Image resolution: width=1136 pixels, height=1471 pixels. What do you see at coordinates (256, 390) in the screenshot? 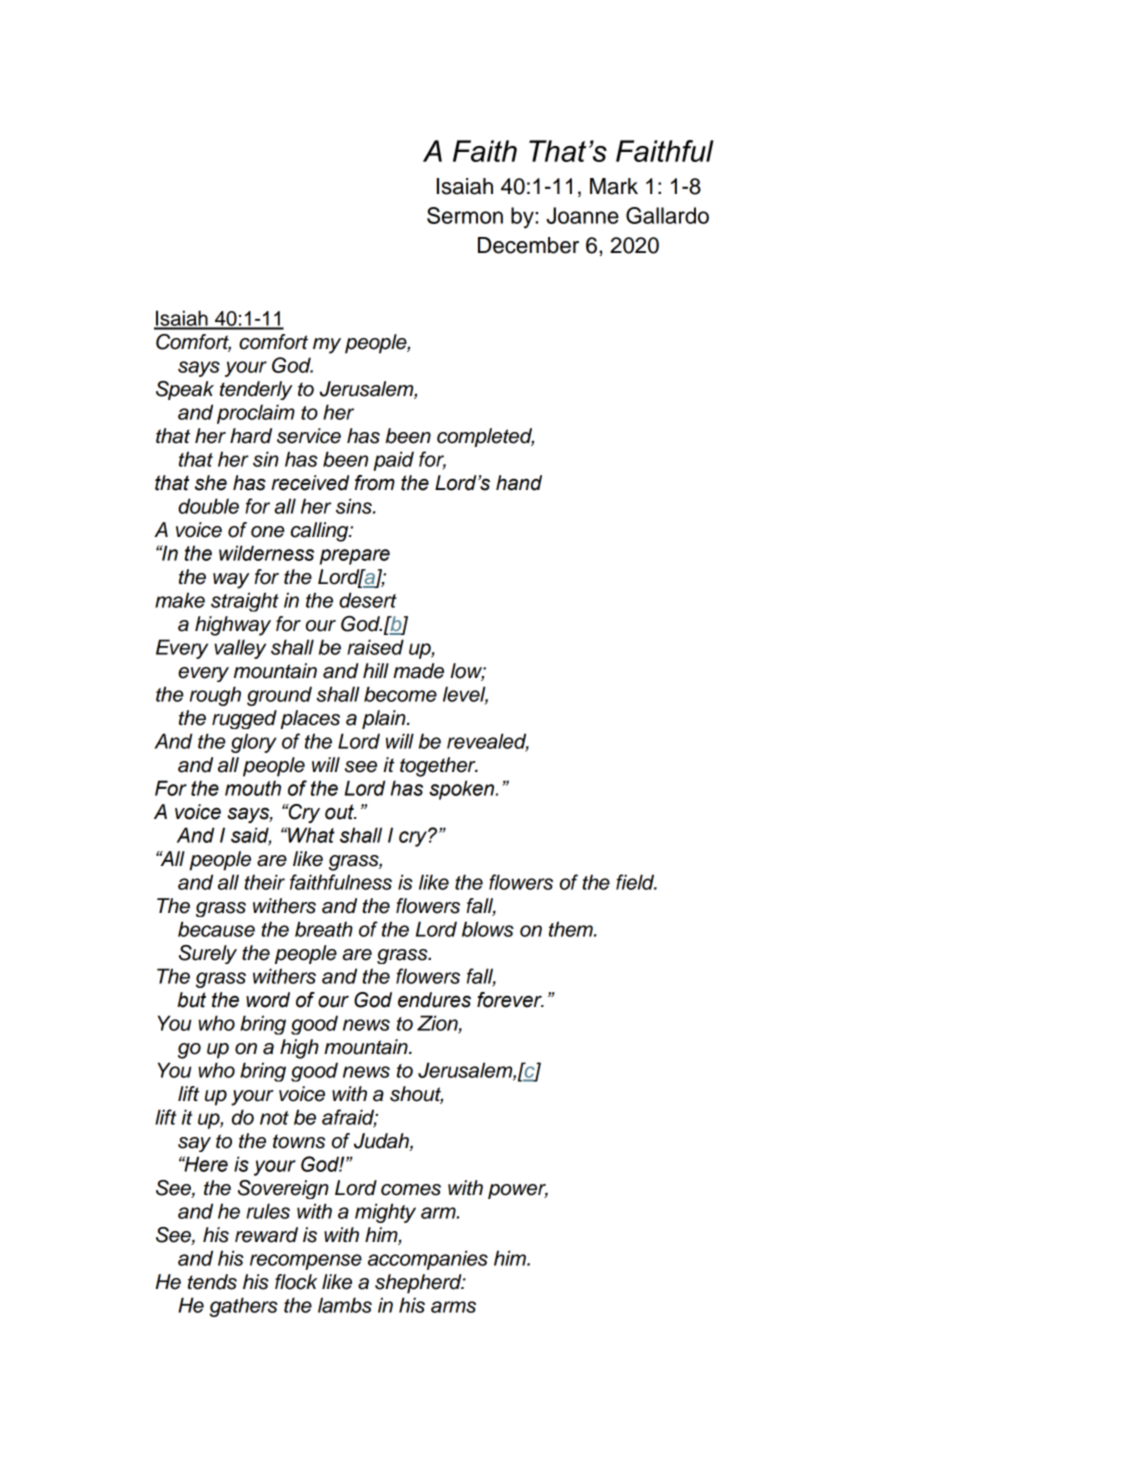
I see `tenderly` at bounding box center [256, 390].
